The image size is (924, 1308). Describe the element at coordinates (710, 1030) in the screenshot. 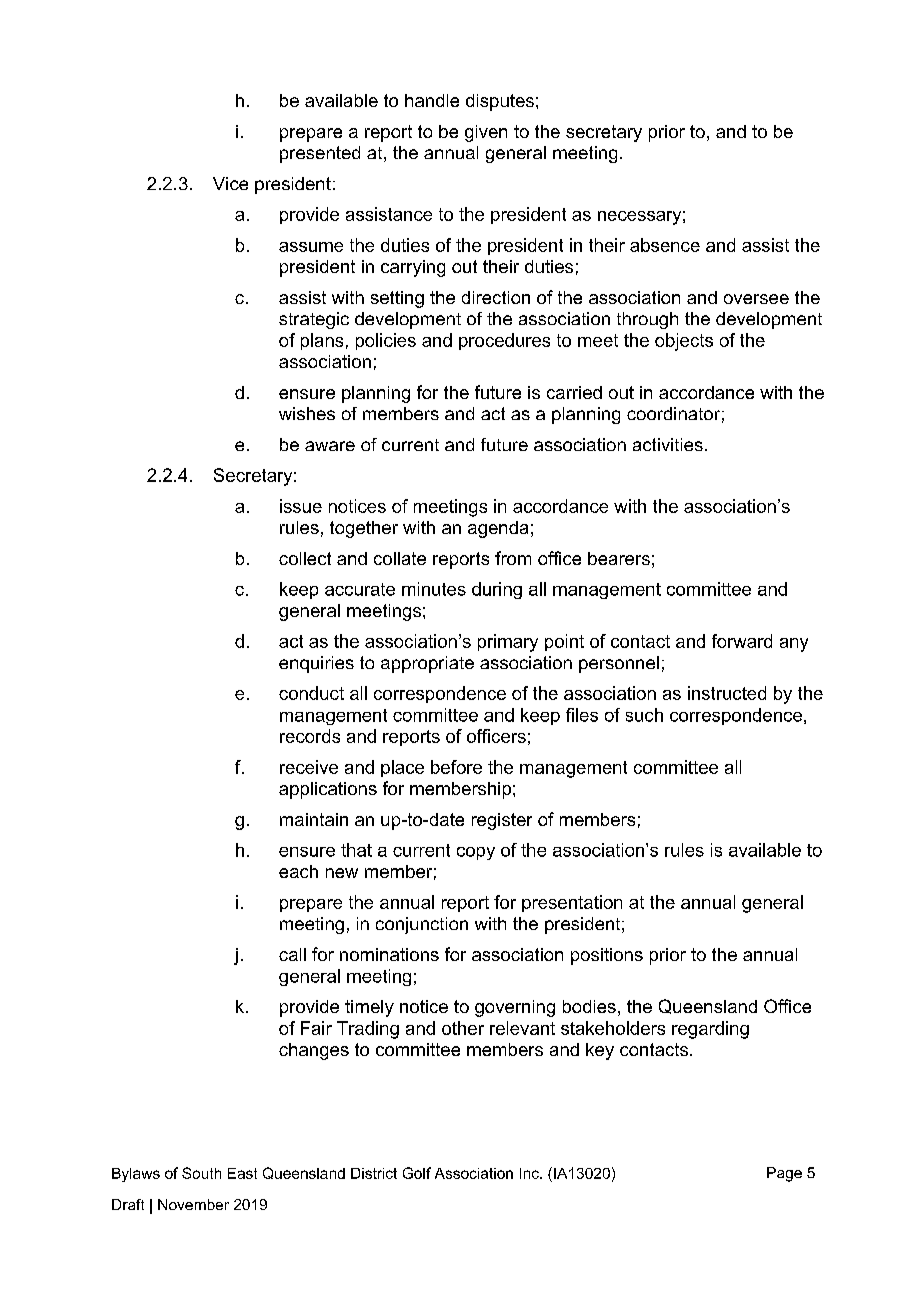

I see `regarding` at that location.
